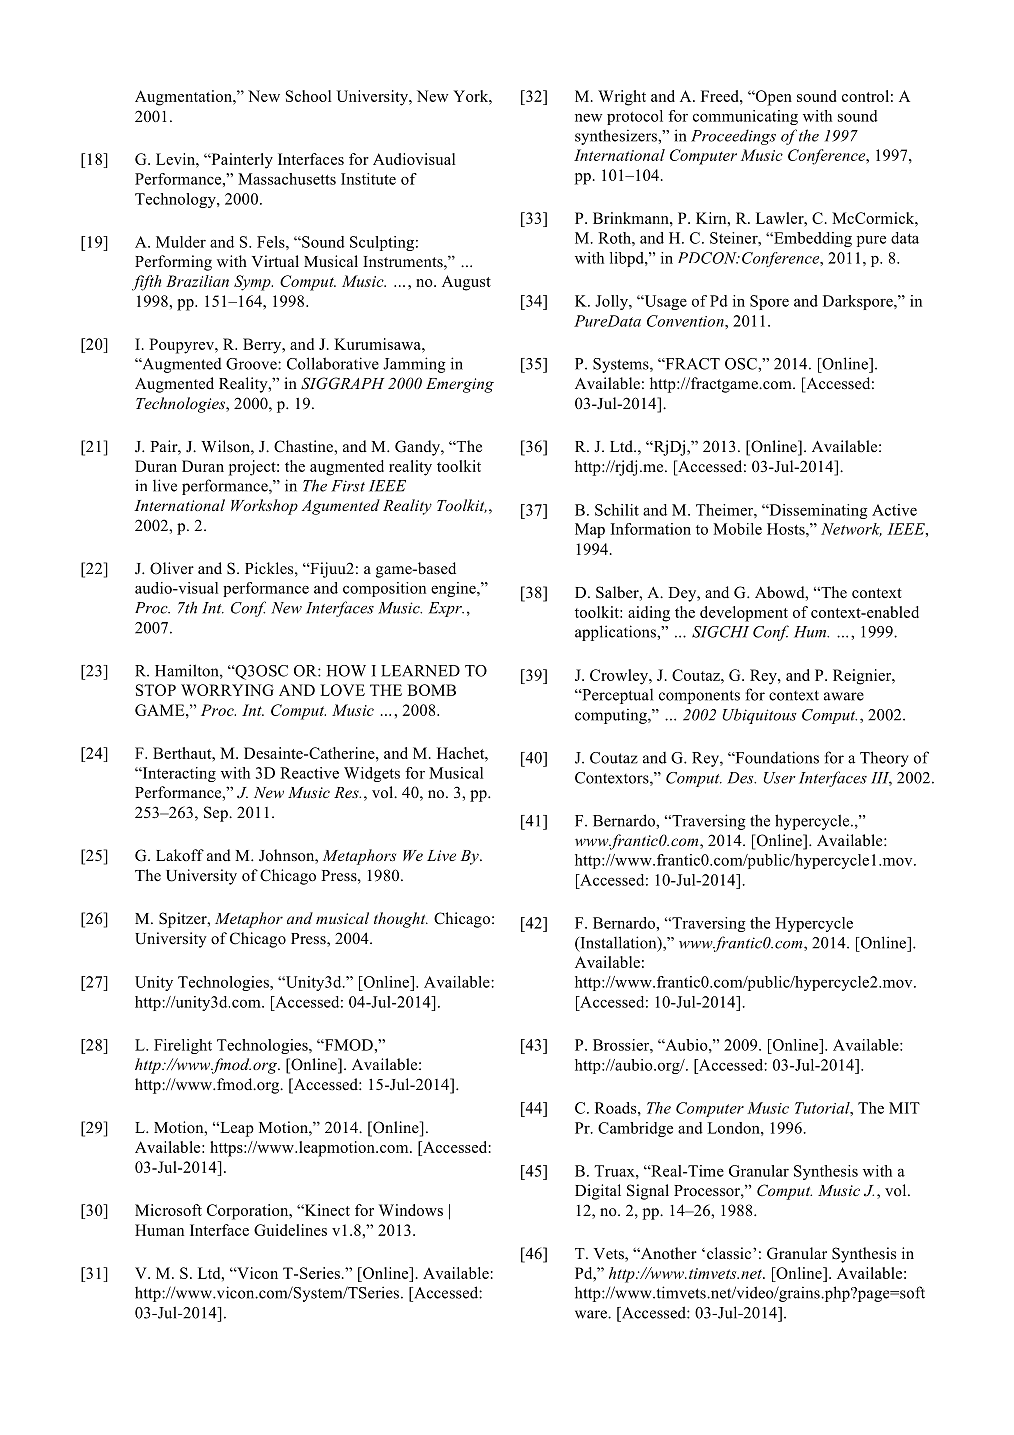  What do you see at coordinates (759, 716) in the screenshot?
I see `Ubiquitous` at bounding box center [759, 716].
